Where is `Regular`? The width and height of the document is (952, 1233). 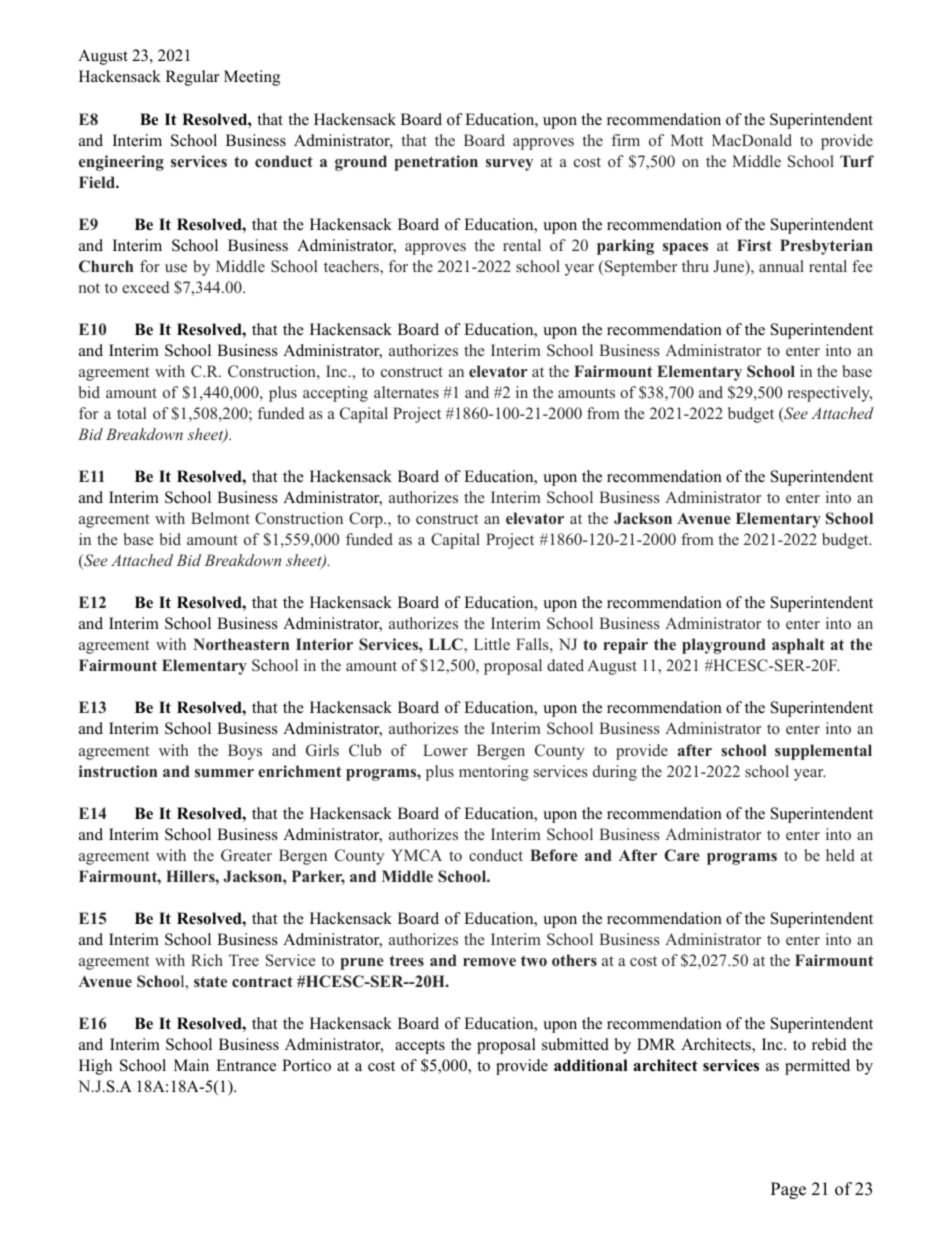
Regular is located at coordinates (192, 78).
